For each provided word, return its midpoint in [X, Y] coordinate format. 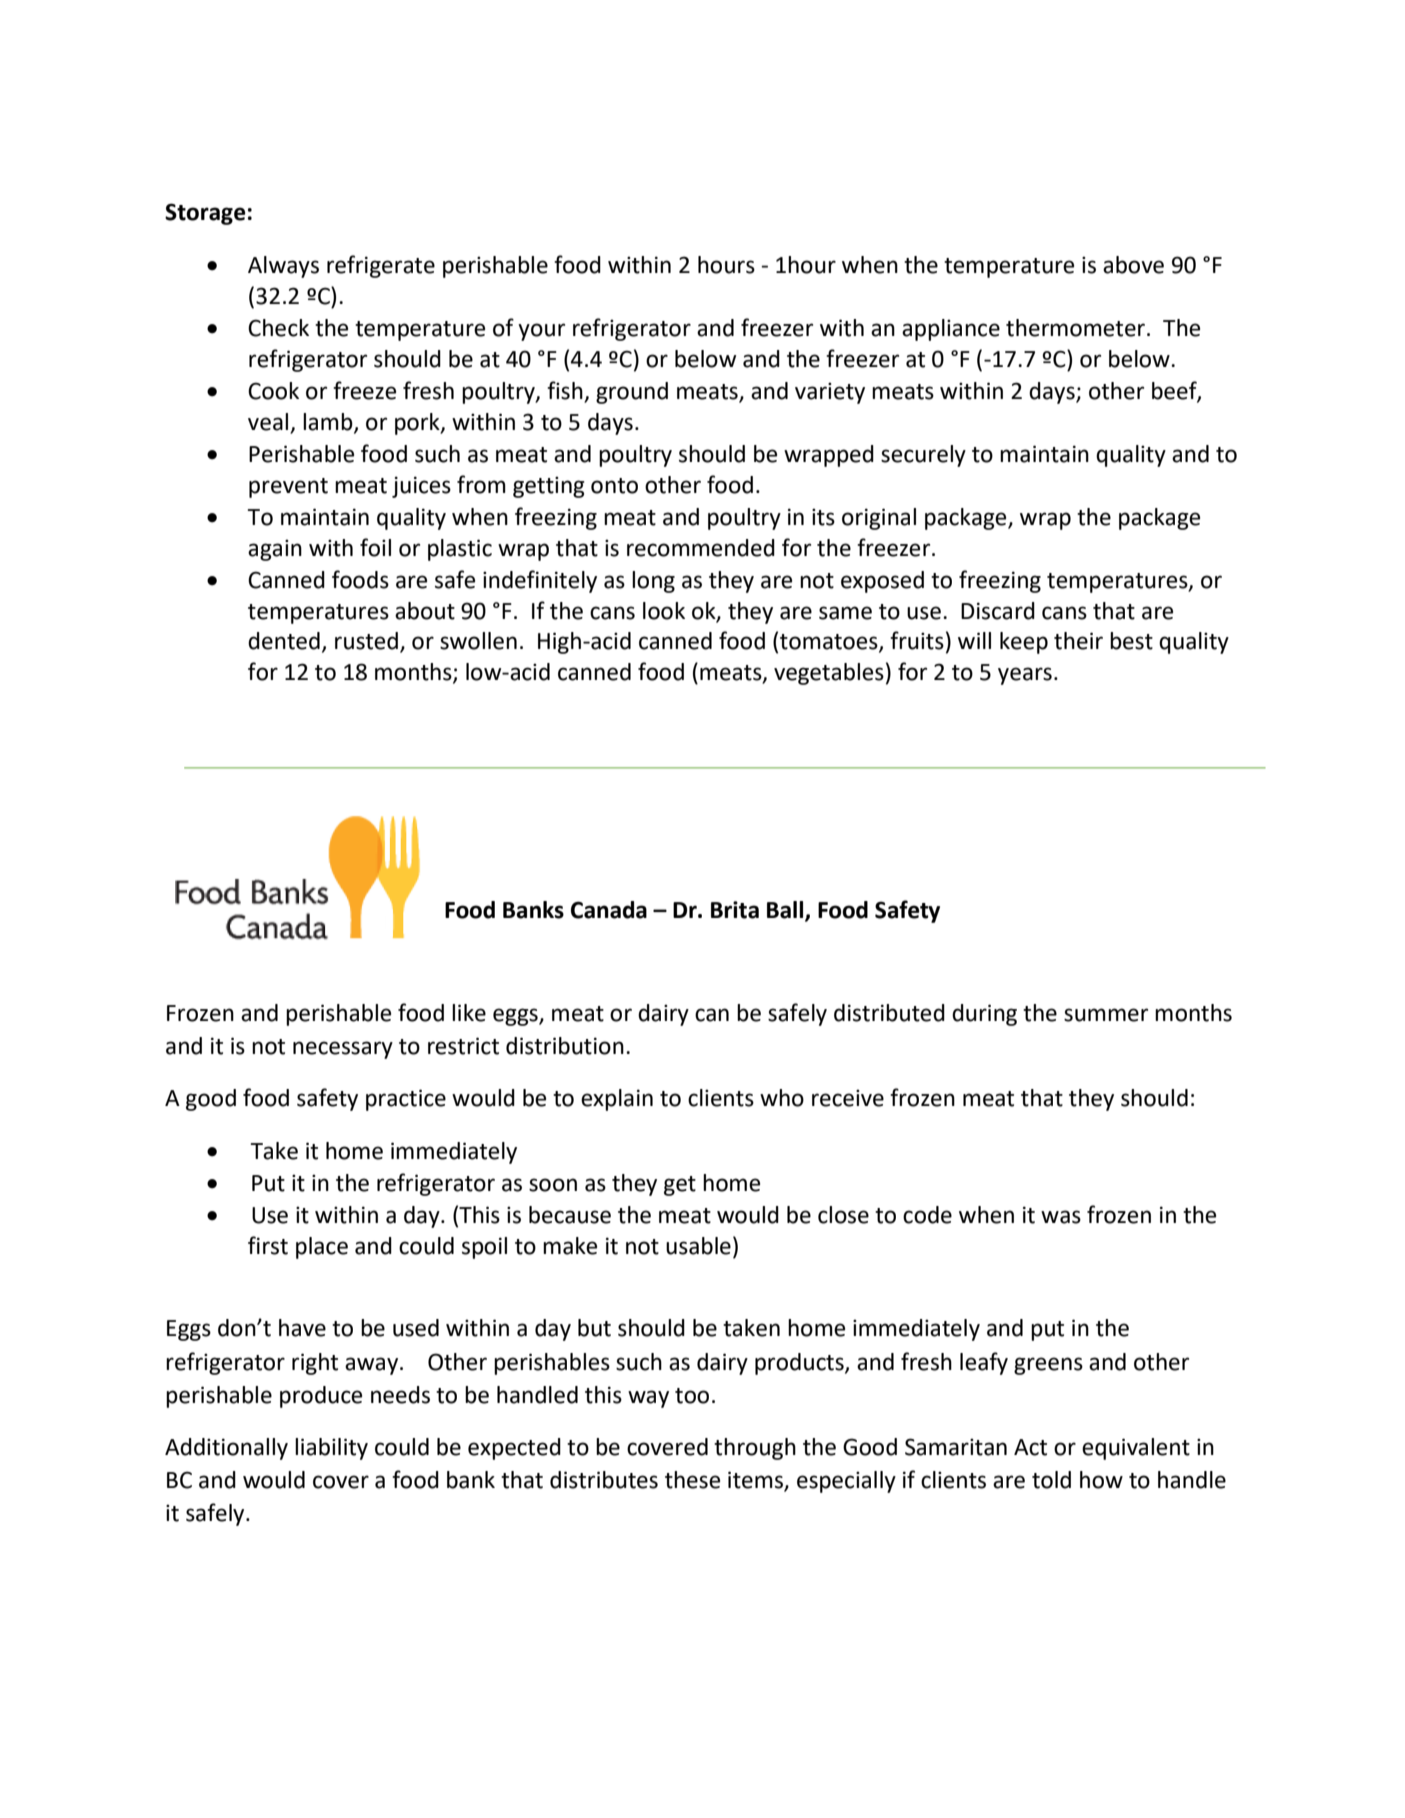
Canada [609, 910]
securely [923, 456]
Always [283, 267]
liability [331, 1449]
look [664, 611]
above [1133, 265]
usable [698, 1246]
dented [284, 641]
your [541, 332]
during [984, 1015]
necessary [343, 1050]
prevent [288, 488]
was [1061, 1217]
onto [614, 486]
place [322, 1248]
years [1025, 676]
